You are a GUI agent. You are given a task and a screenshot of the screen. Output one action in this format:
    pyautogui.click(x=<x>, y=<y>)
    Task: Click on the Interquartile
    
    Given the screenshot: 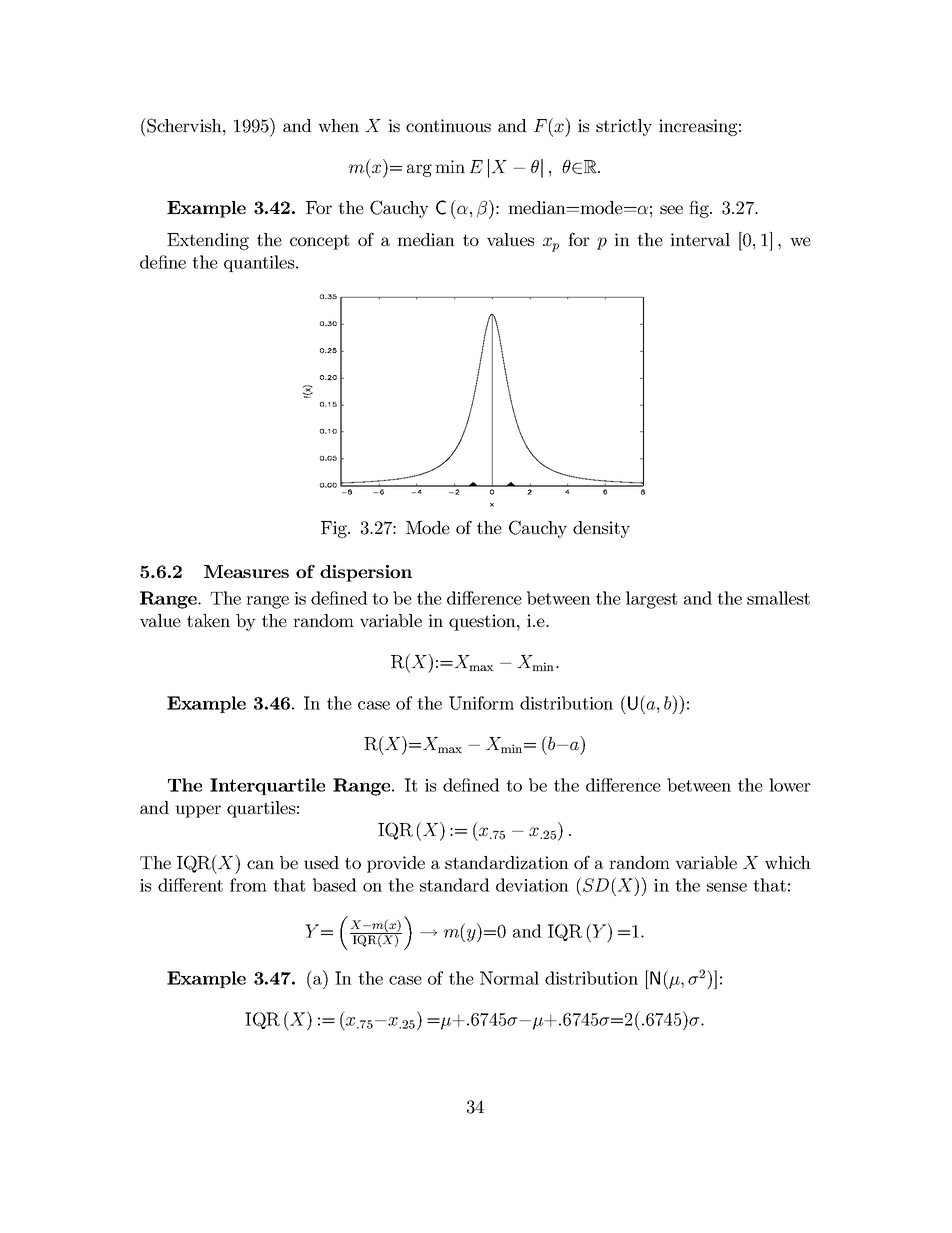 What is the action you would take?
    pyautogui.click(x=267, y=786)
